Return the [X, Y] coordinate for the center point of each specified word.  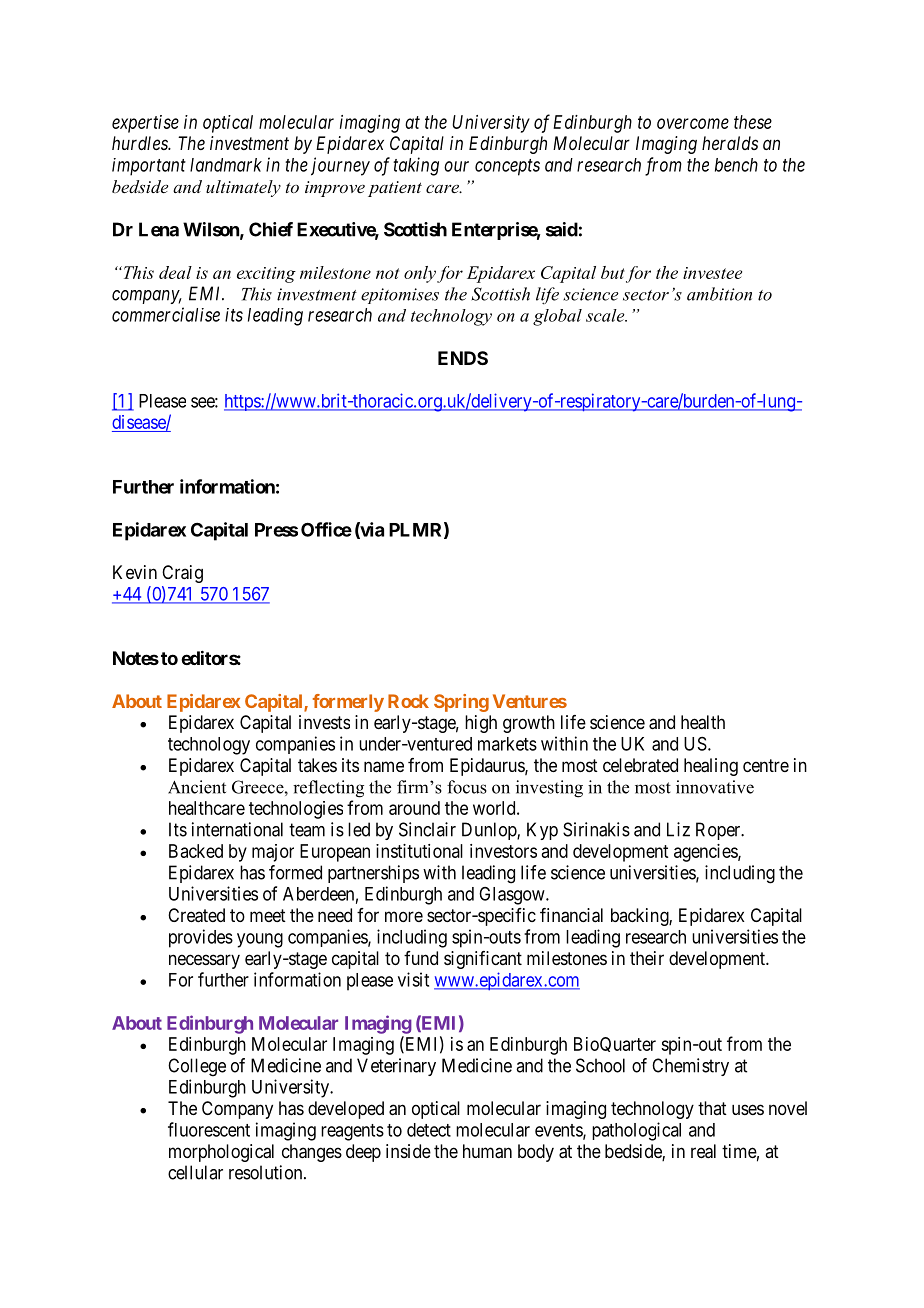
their [647, 958]
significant [483, 960]
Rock [408, 701]
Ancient [197, 787]
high [481, 724]
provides [201, 938]
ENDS [463, 358]
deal [175, 272]
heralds [730, 143]
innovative [715, 787]
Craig [182, 574]
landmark [226, 165]
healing [711, 767]
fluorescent [209, 1129]
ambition [719, 294]
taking [416, 166]
